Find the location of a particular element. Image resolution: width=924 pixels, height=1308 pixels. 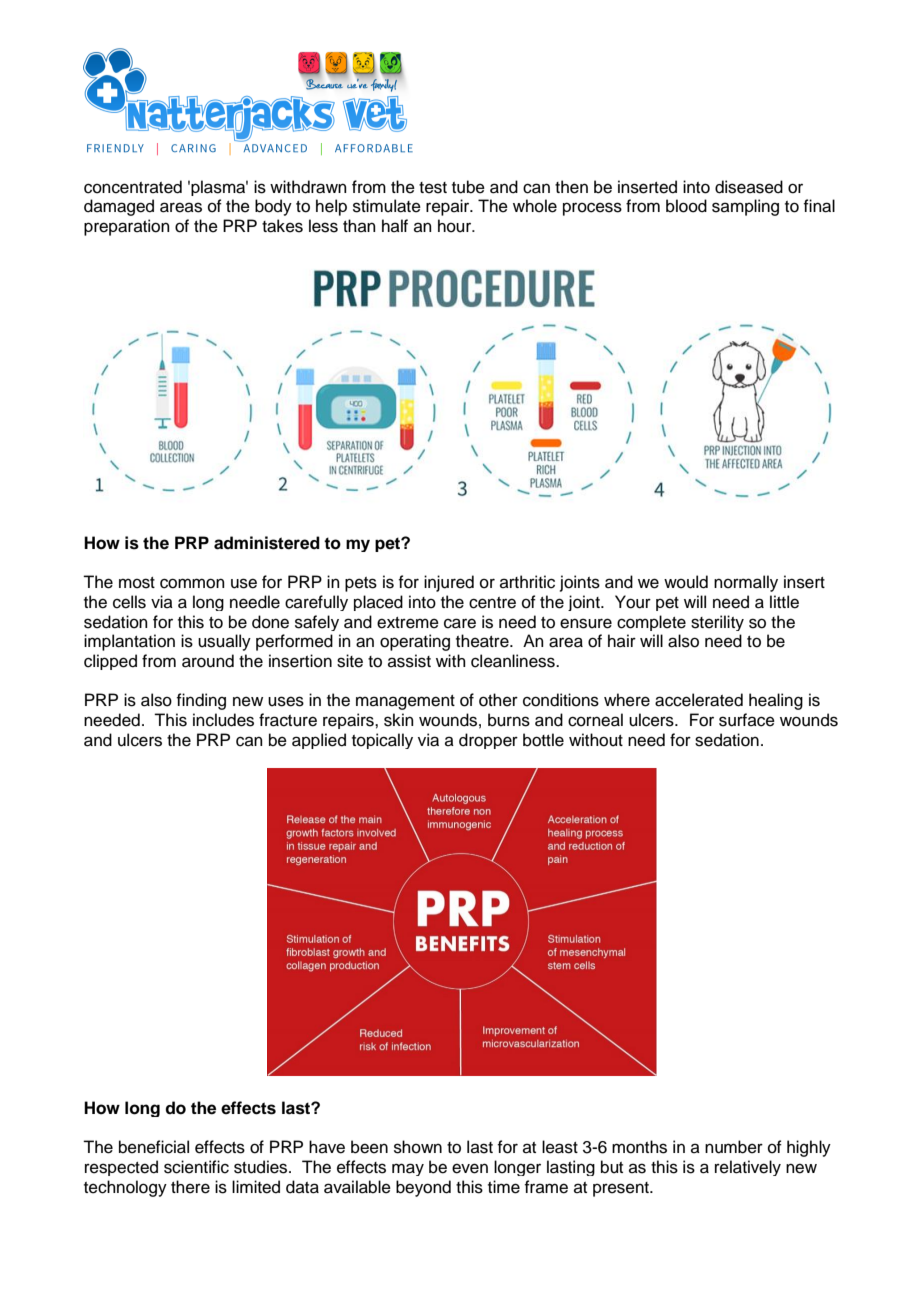

finding is located at coordinates (201, 701).
